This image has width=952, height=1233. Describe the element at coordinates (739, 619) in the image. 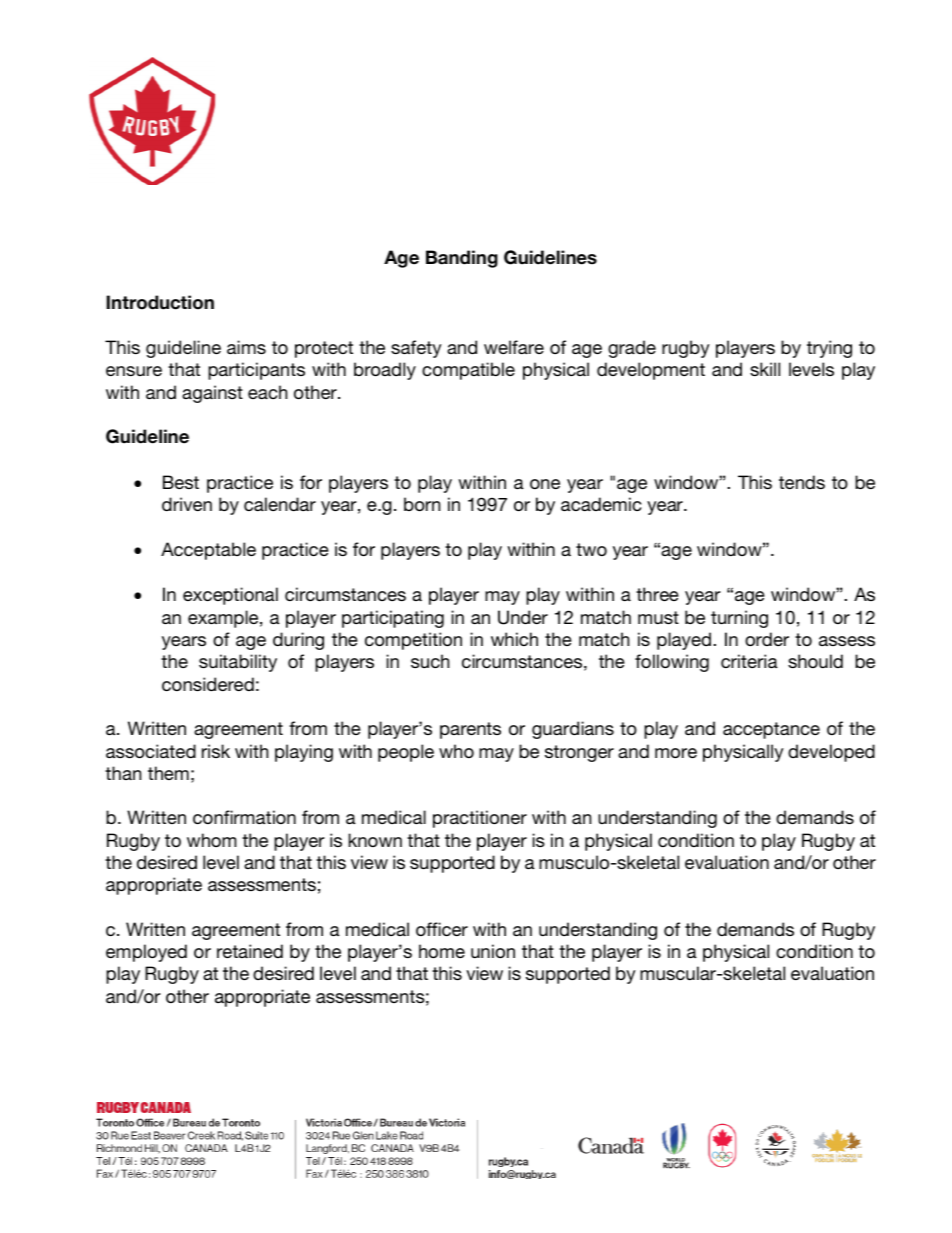

I see `turning` at that location.
